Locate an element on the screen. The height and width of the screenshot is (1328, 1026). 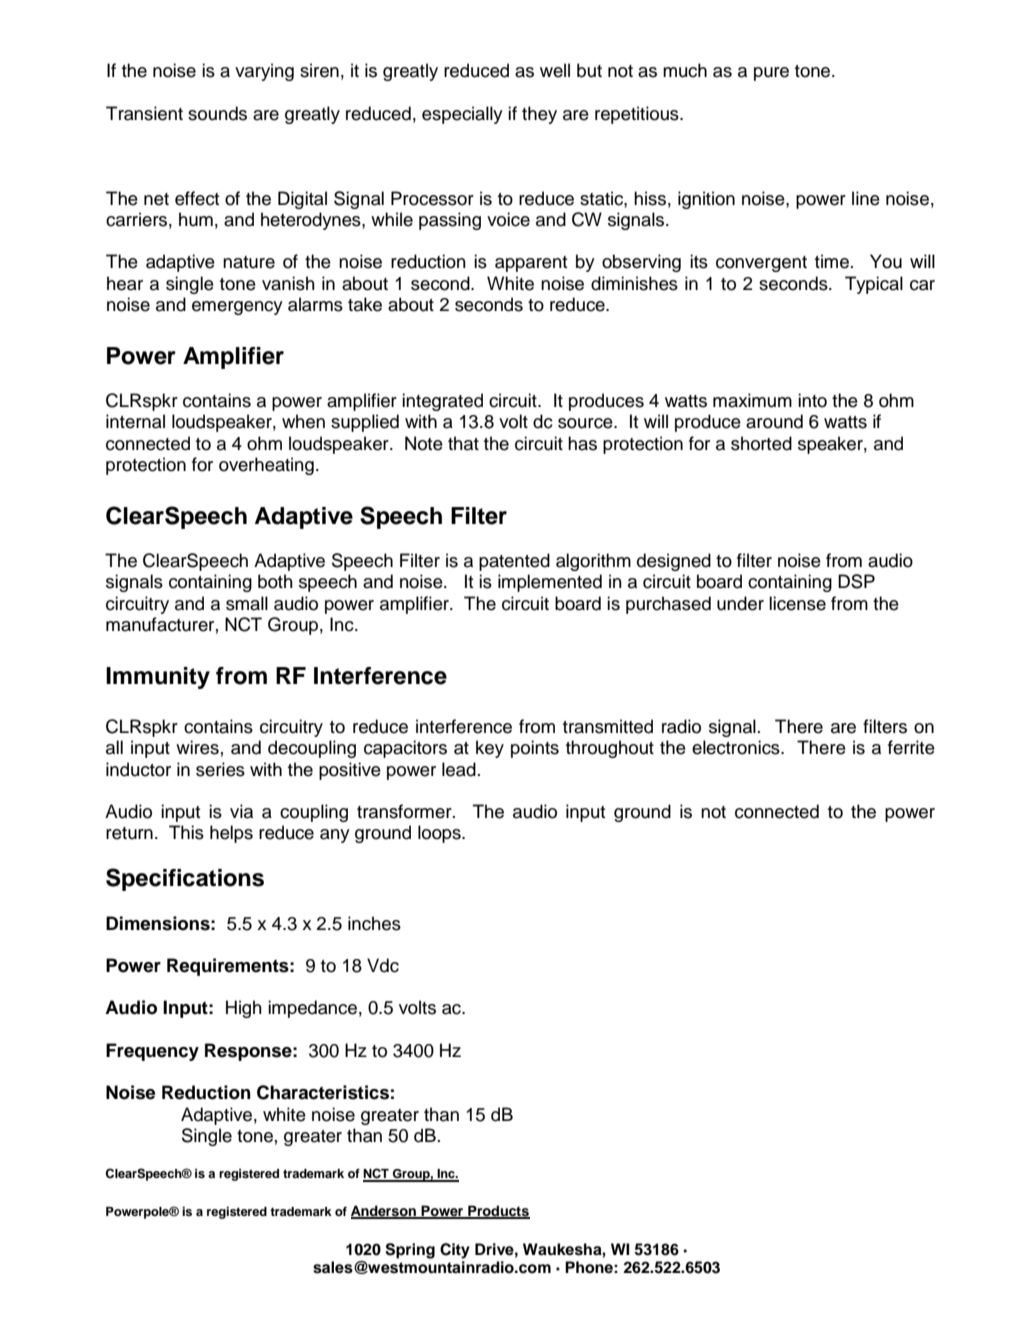
City is located at coordinates (455, 1251).
